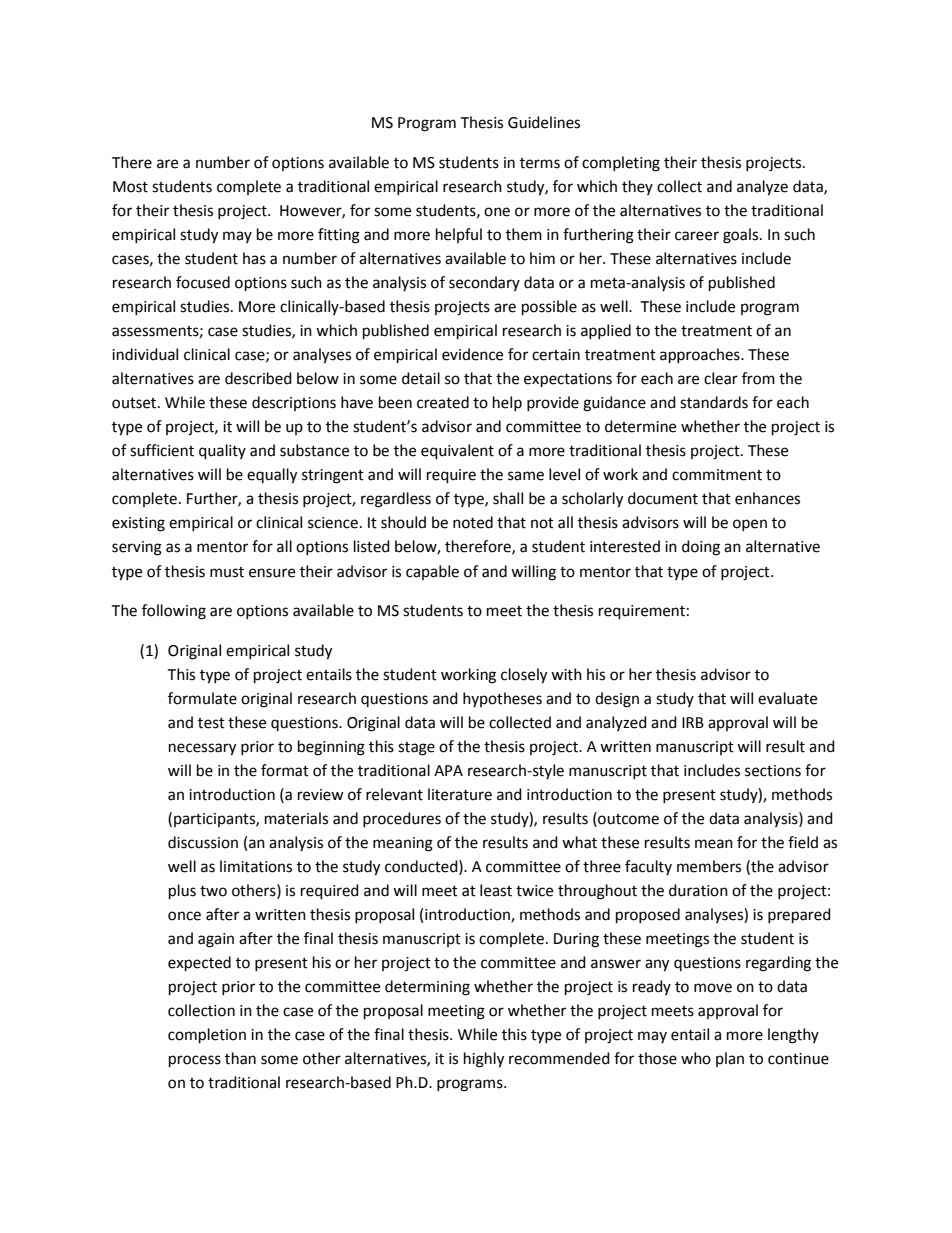 This screenshot has height=1233, width=952. Describe the element at coordinates (472, 354) in the screenshot. I see `evidence` at that location.
